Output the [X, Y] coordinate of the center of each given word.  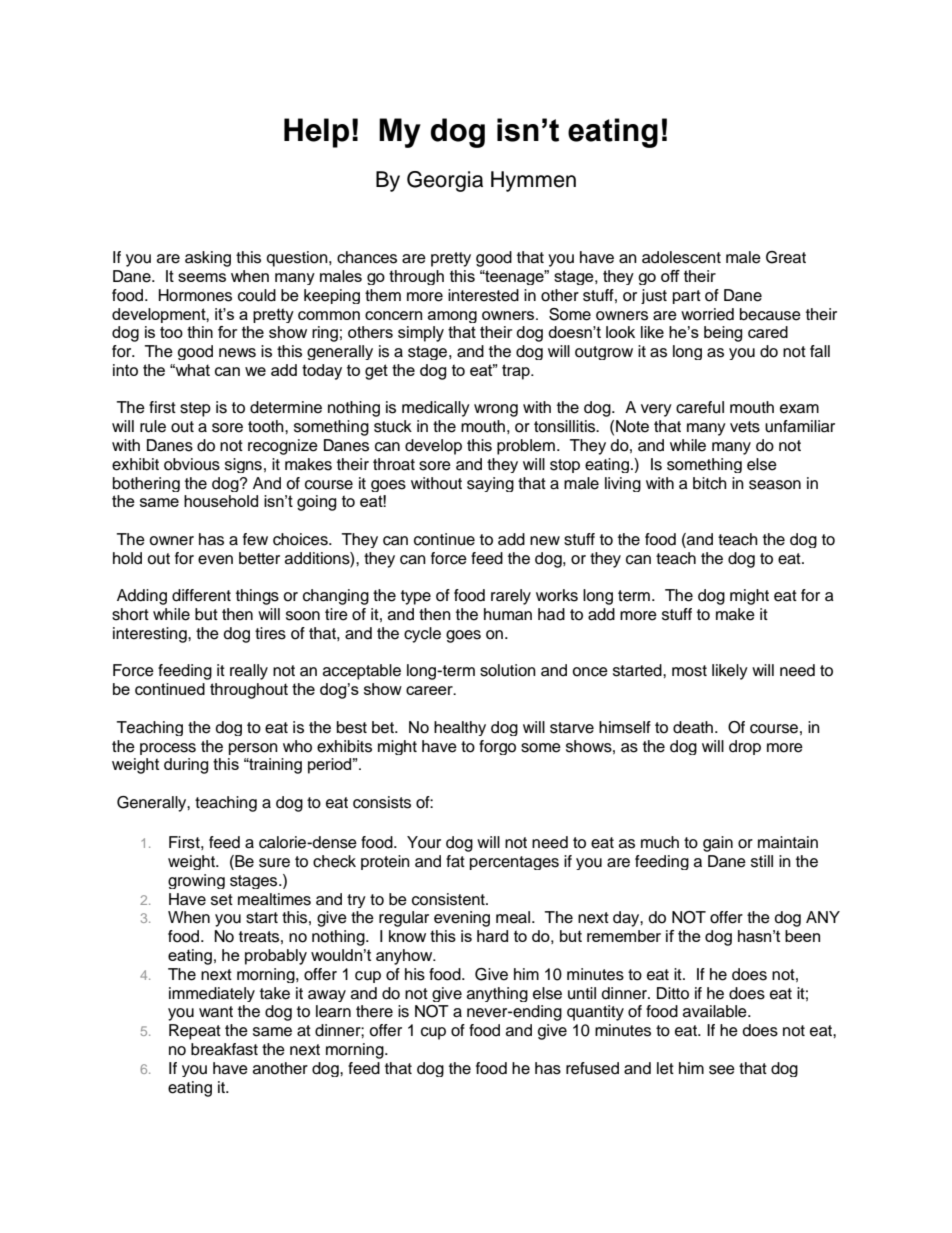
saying [490, 484]
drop [745, 747]
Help [316, 133]
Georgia [445, 181]
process [168, 749]
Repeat [195, 1032]
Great [786, 257]
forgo [497, 747]
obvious [192, 464]
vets [745, 427]
